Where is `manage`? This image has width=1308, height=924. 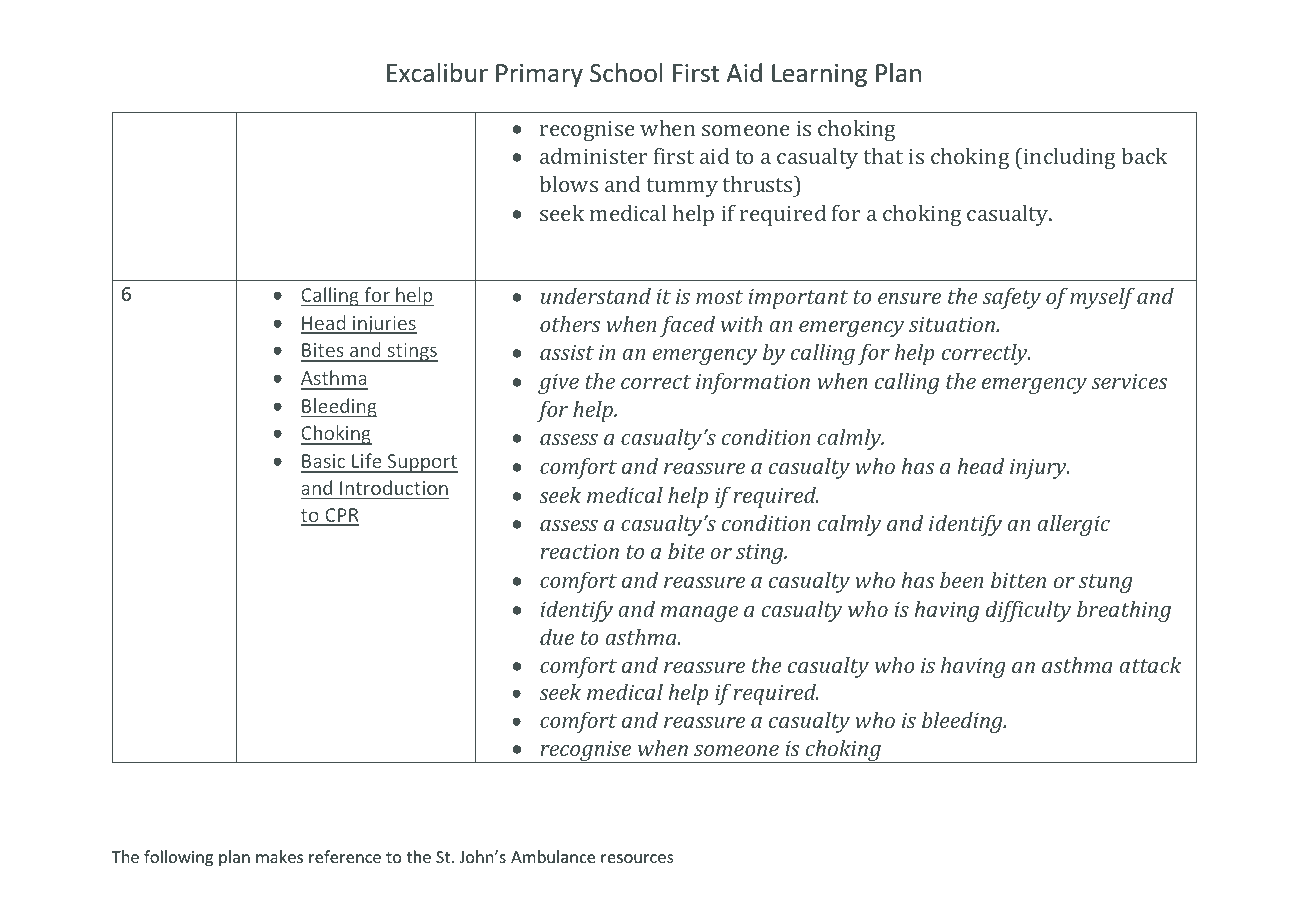
manage is located at coordinates (699, 614).
